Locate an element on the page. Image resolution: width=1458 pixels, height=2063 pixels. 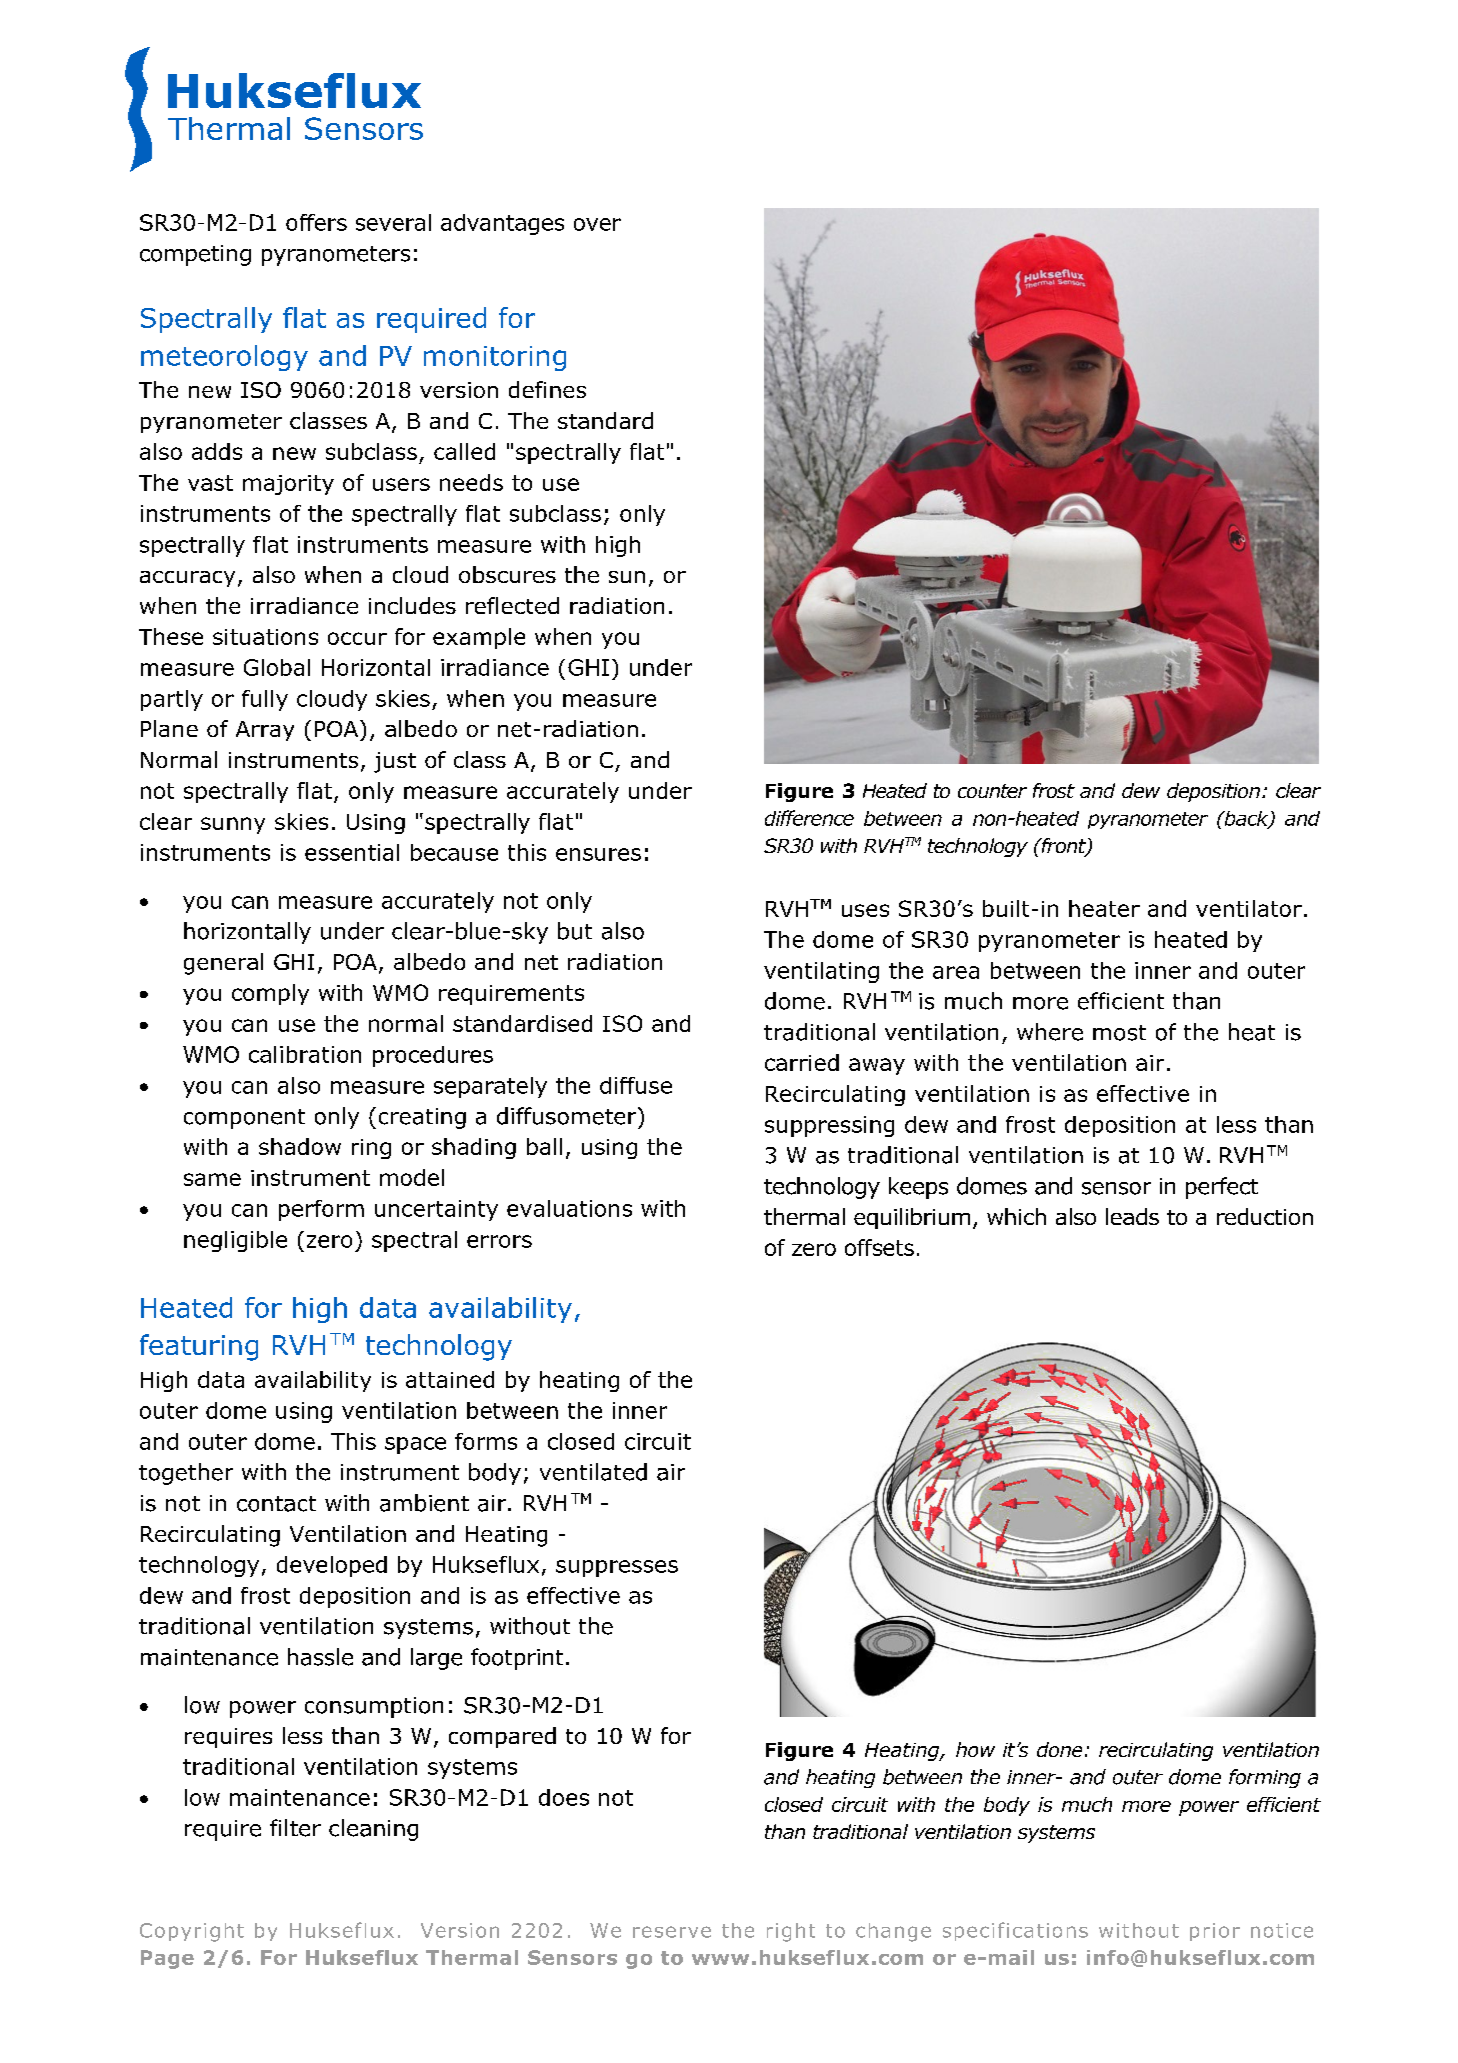
attained is located at coordinates (450, 1379).
